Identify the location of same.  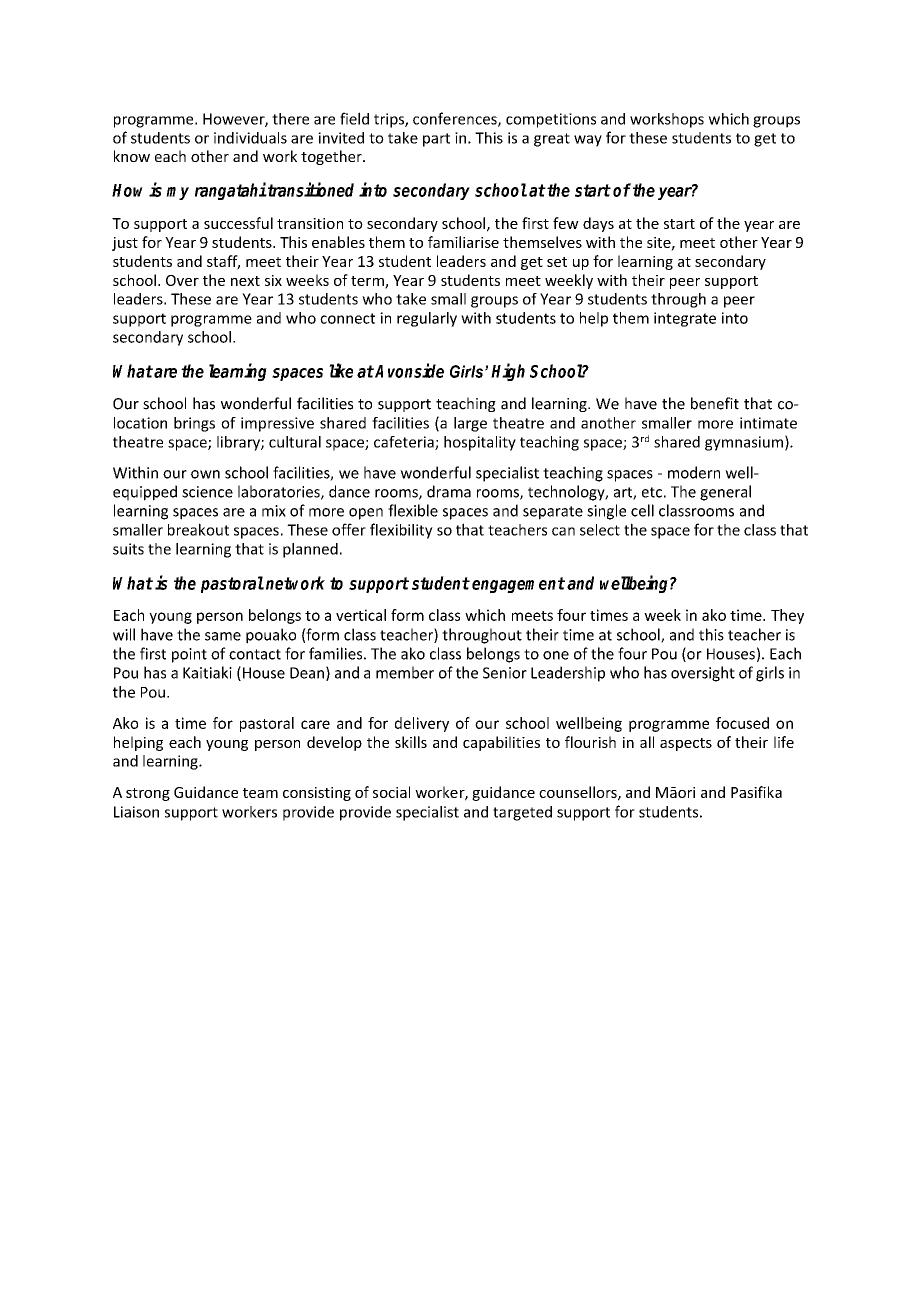
(223, 636).
